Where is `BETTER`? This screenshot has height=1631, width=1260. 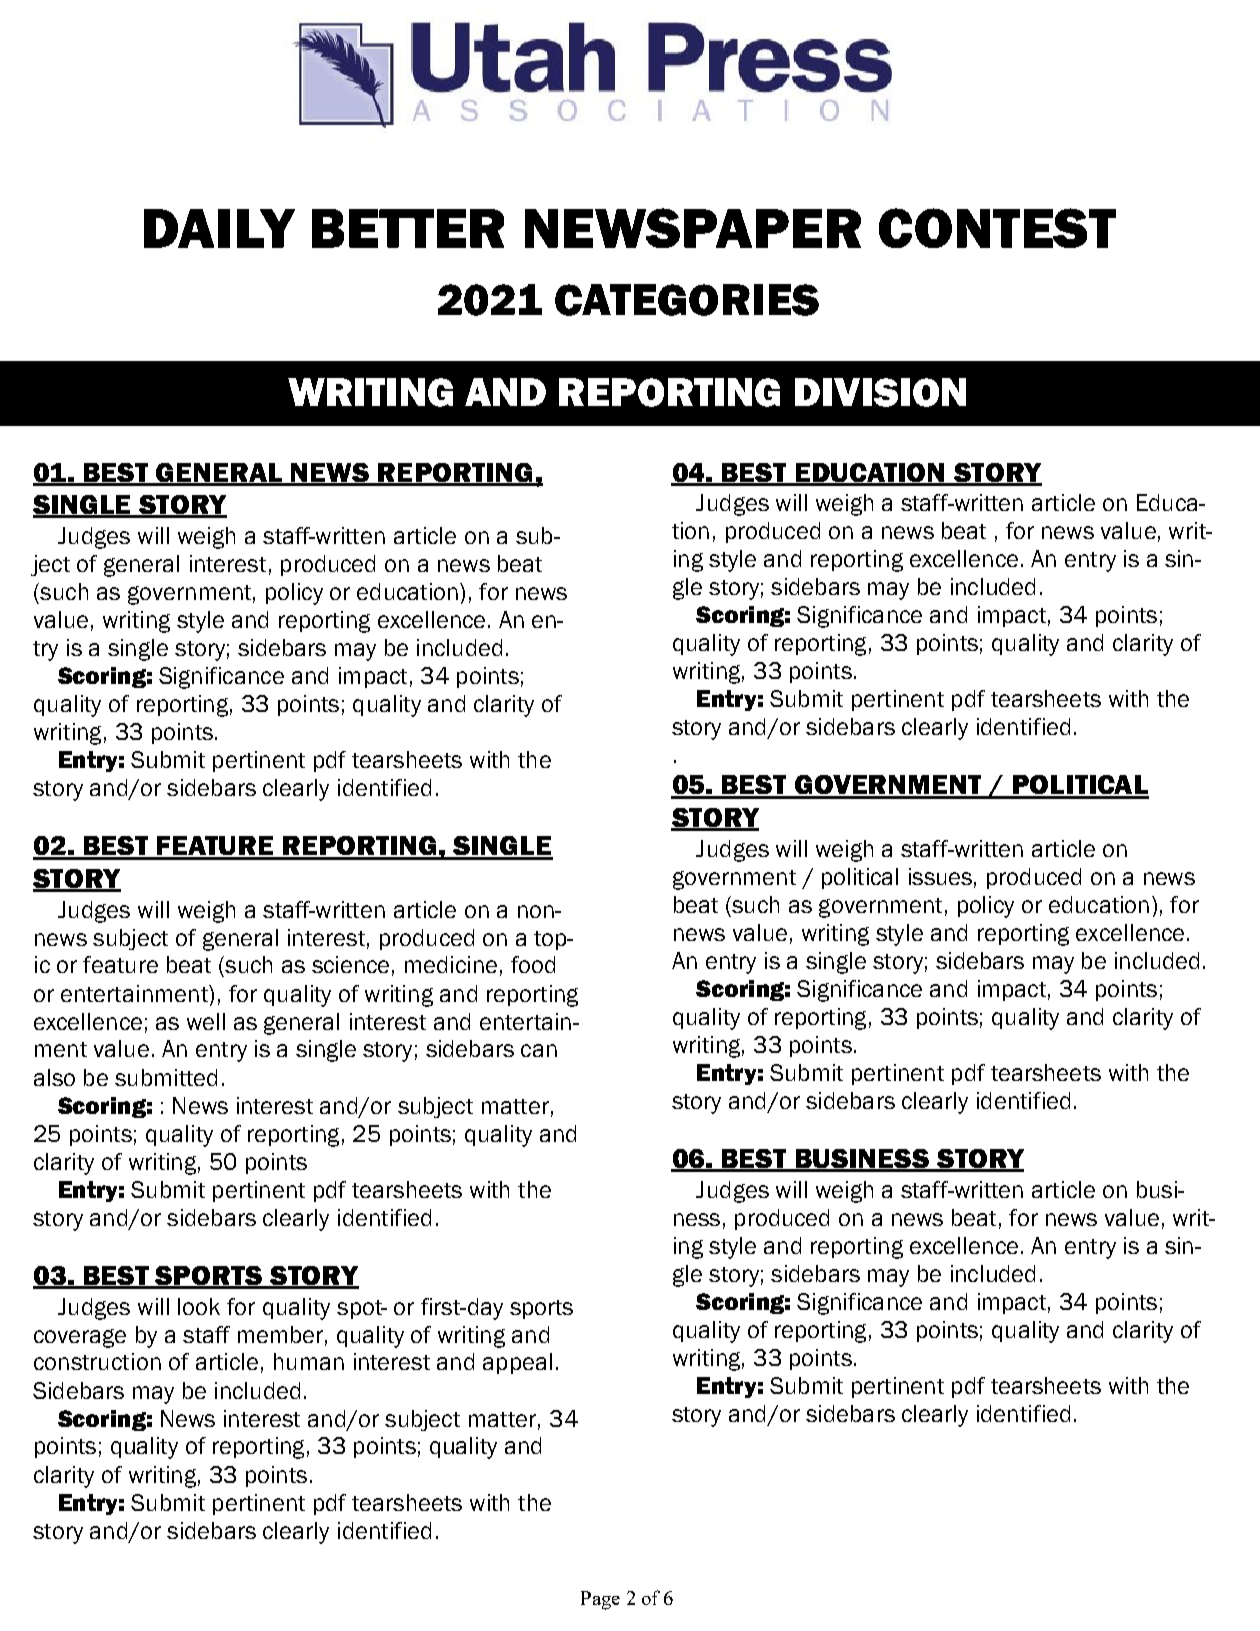
BETTER is located at coordinates (408, 228).
